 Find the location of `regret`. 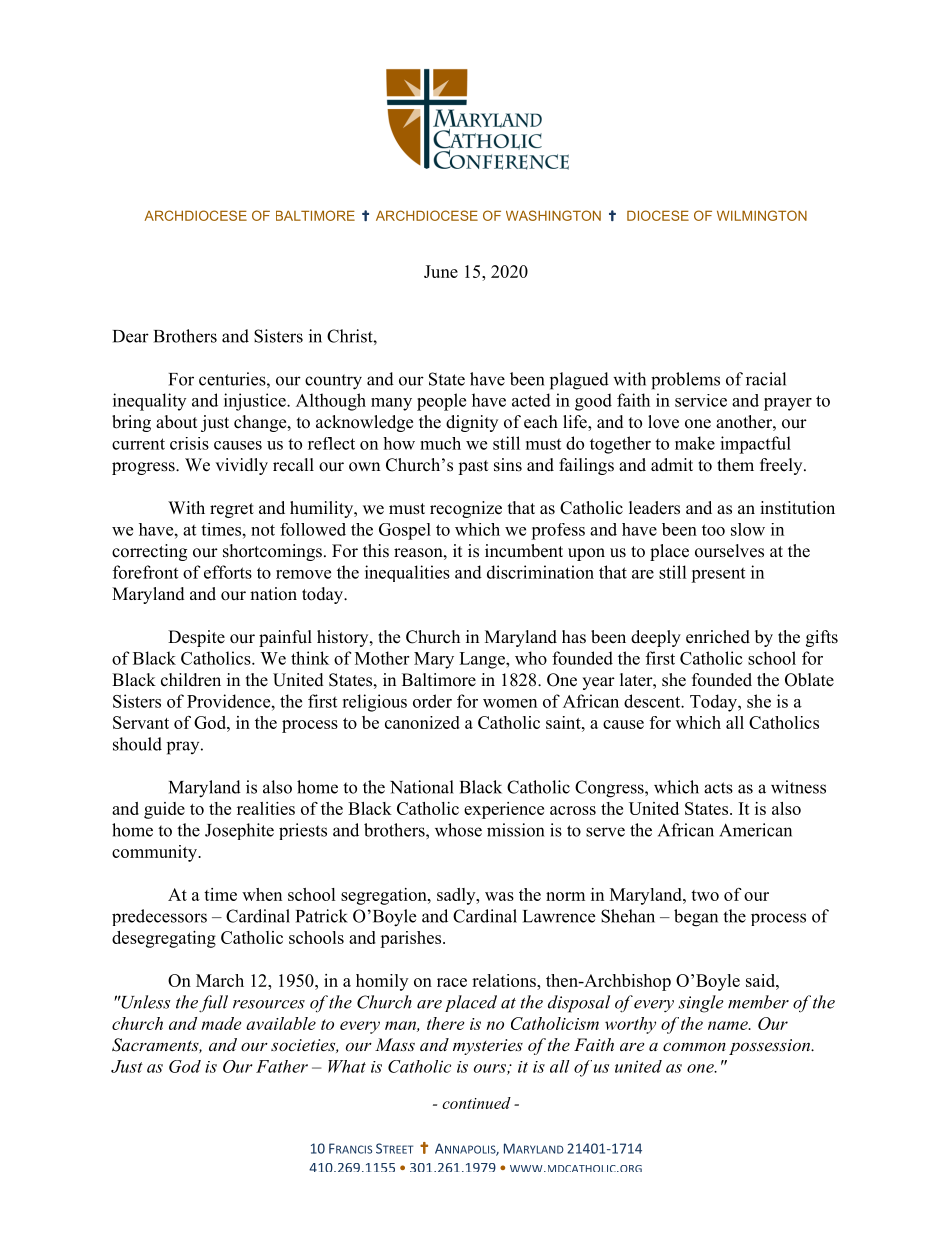

regret is located at coordinates (232, 510).
